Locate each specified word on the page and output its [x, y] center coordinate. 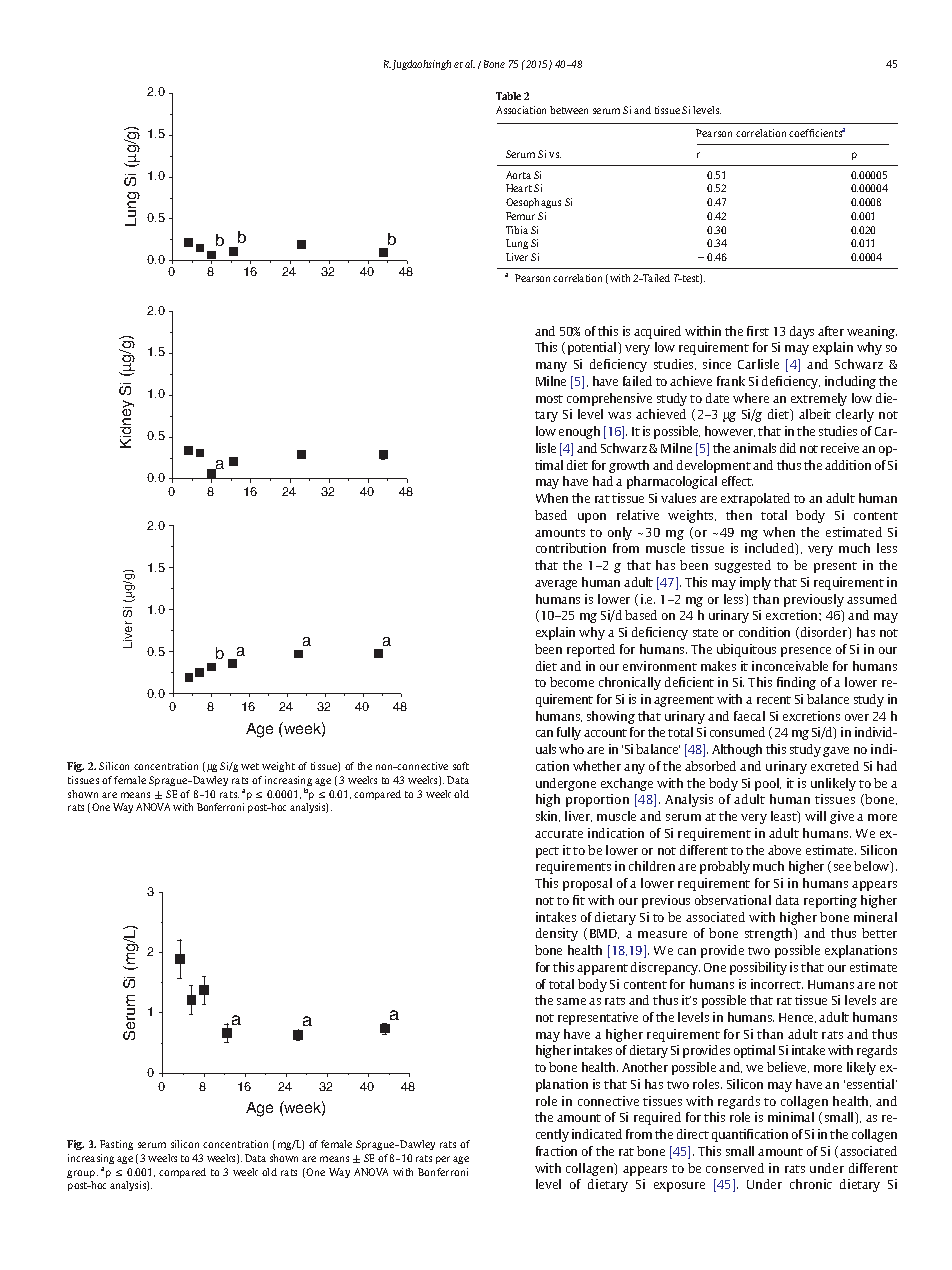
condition [764, 632]
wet [250, 766]
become [572, 682]
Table [508, 96]
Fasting [116, 1145]
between [569, 110]
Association [521, 110]
